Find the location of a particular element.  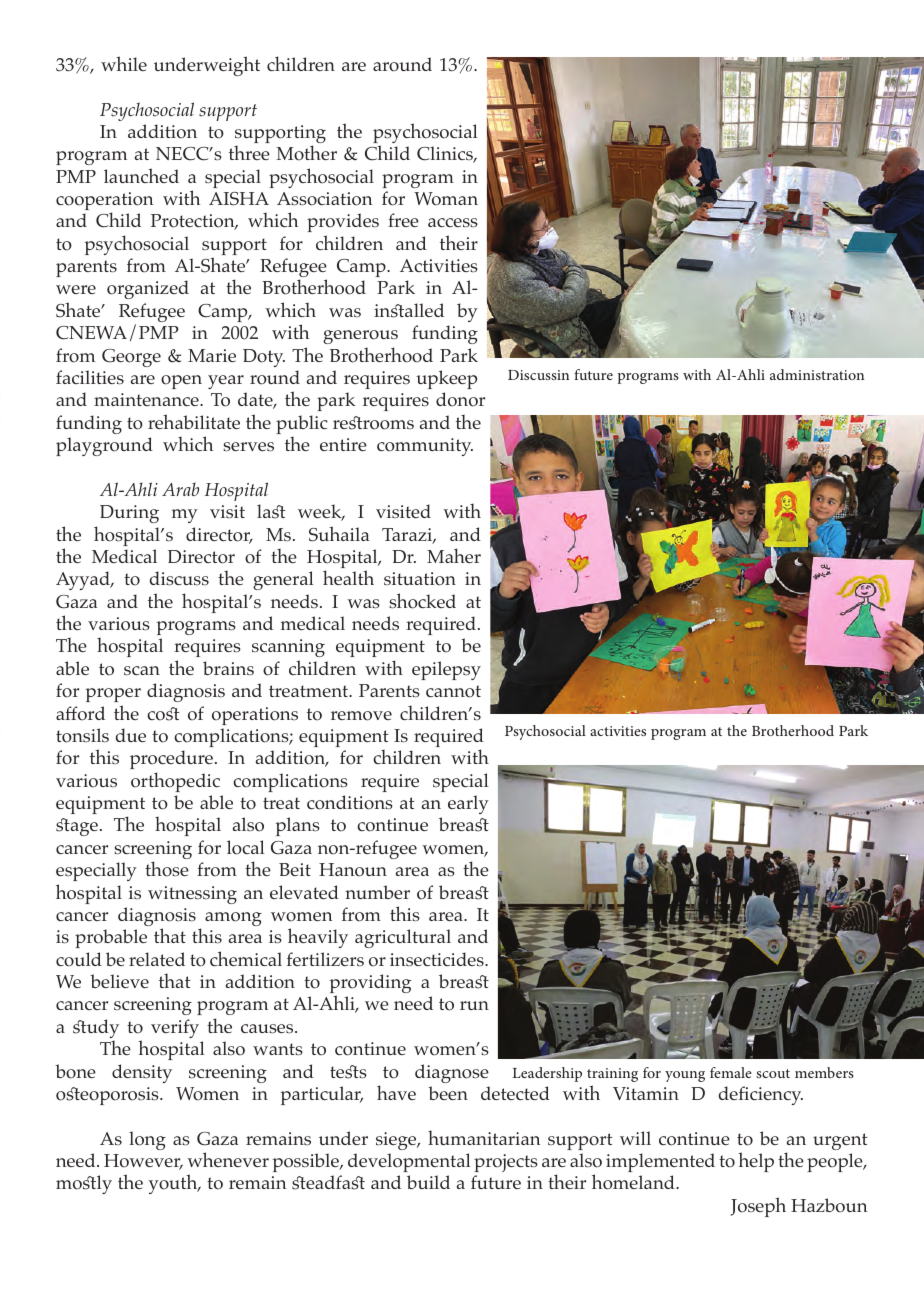

while is located at coordinates (124, 63).
